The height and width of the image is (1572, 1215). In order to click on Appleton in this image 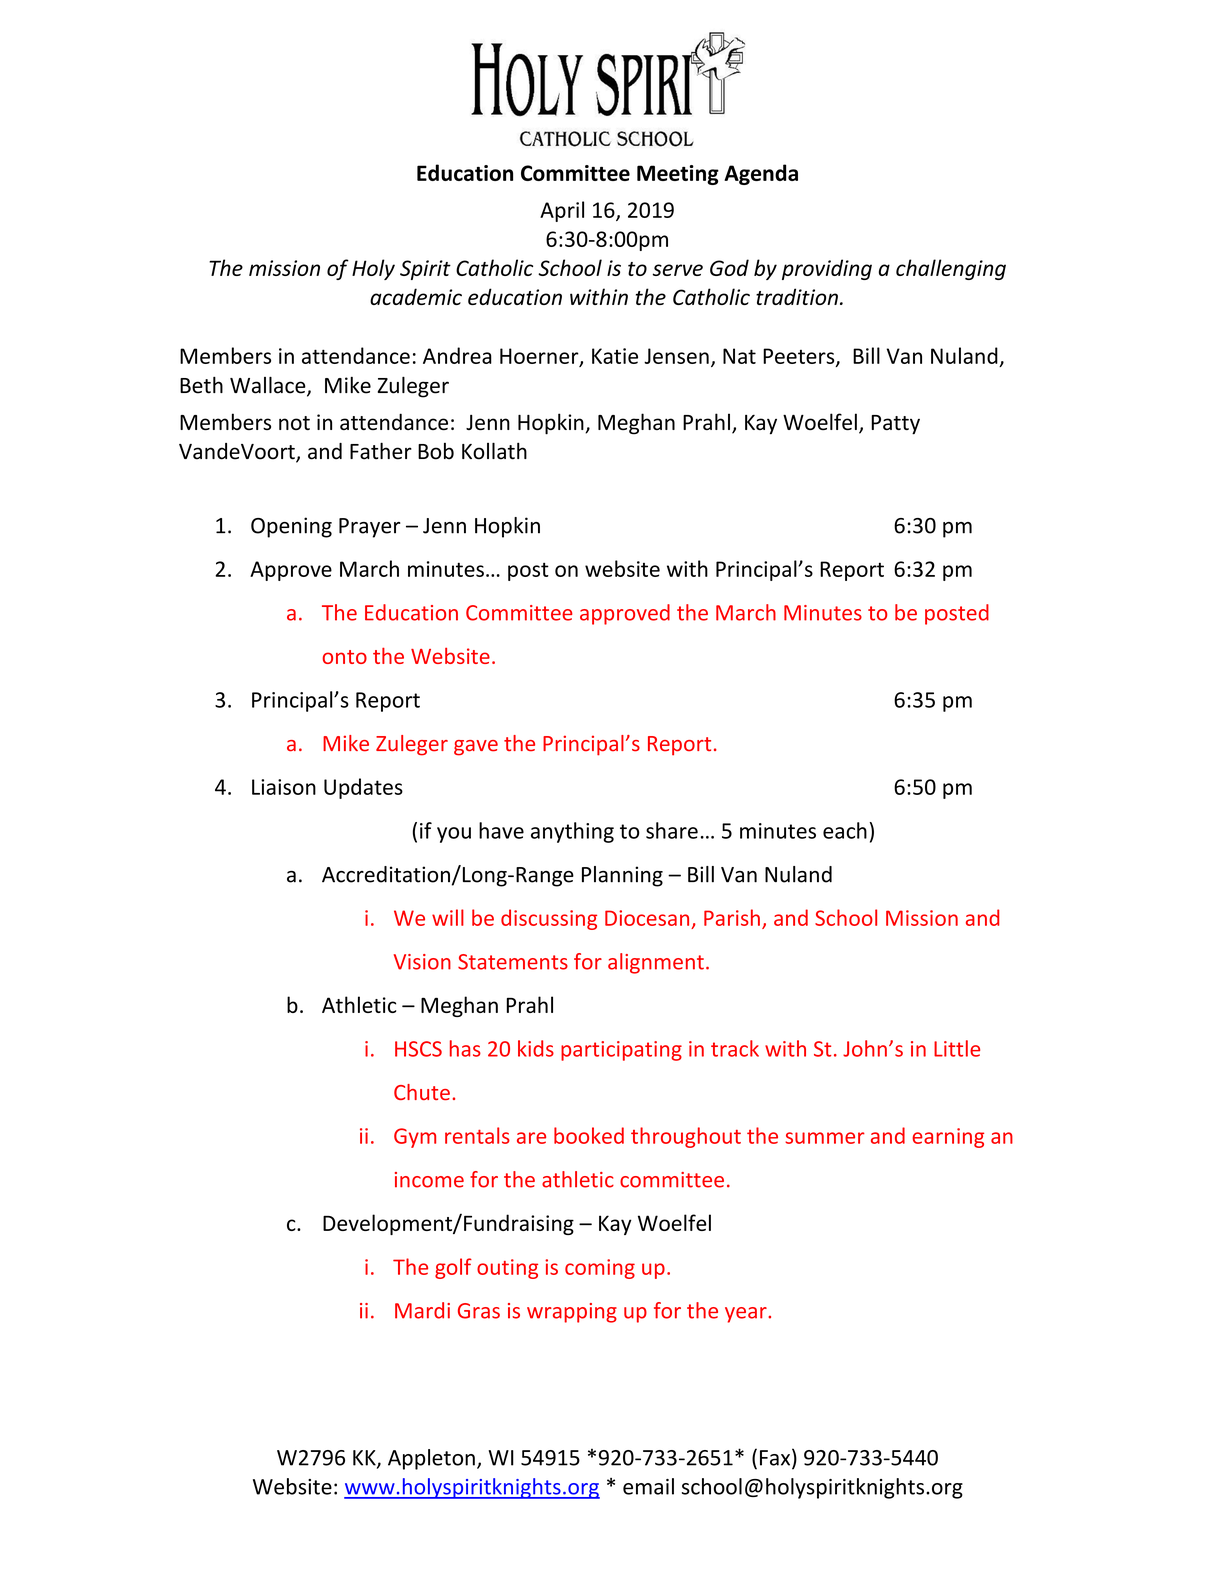, I will do `click(431, 1459)`.
